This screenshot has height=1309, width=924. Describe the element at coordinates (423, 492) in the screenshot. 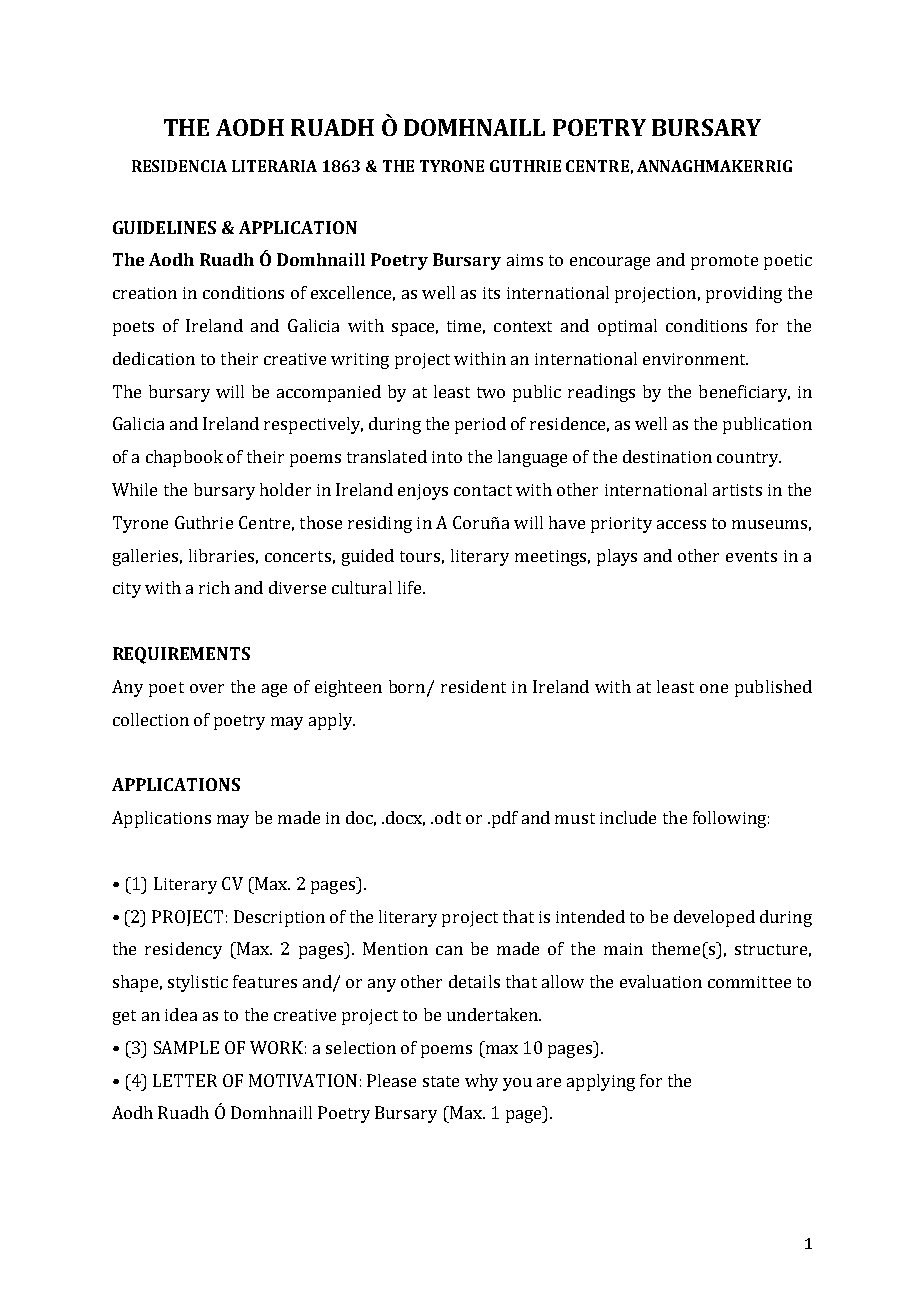

I see `enjoys` at that location.
